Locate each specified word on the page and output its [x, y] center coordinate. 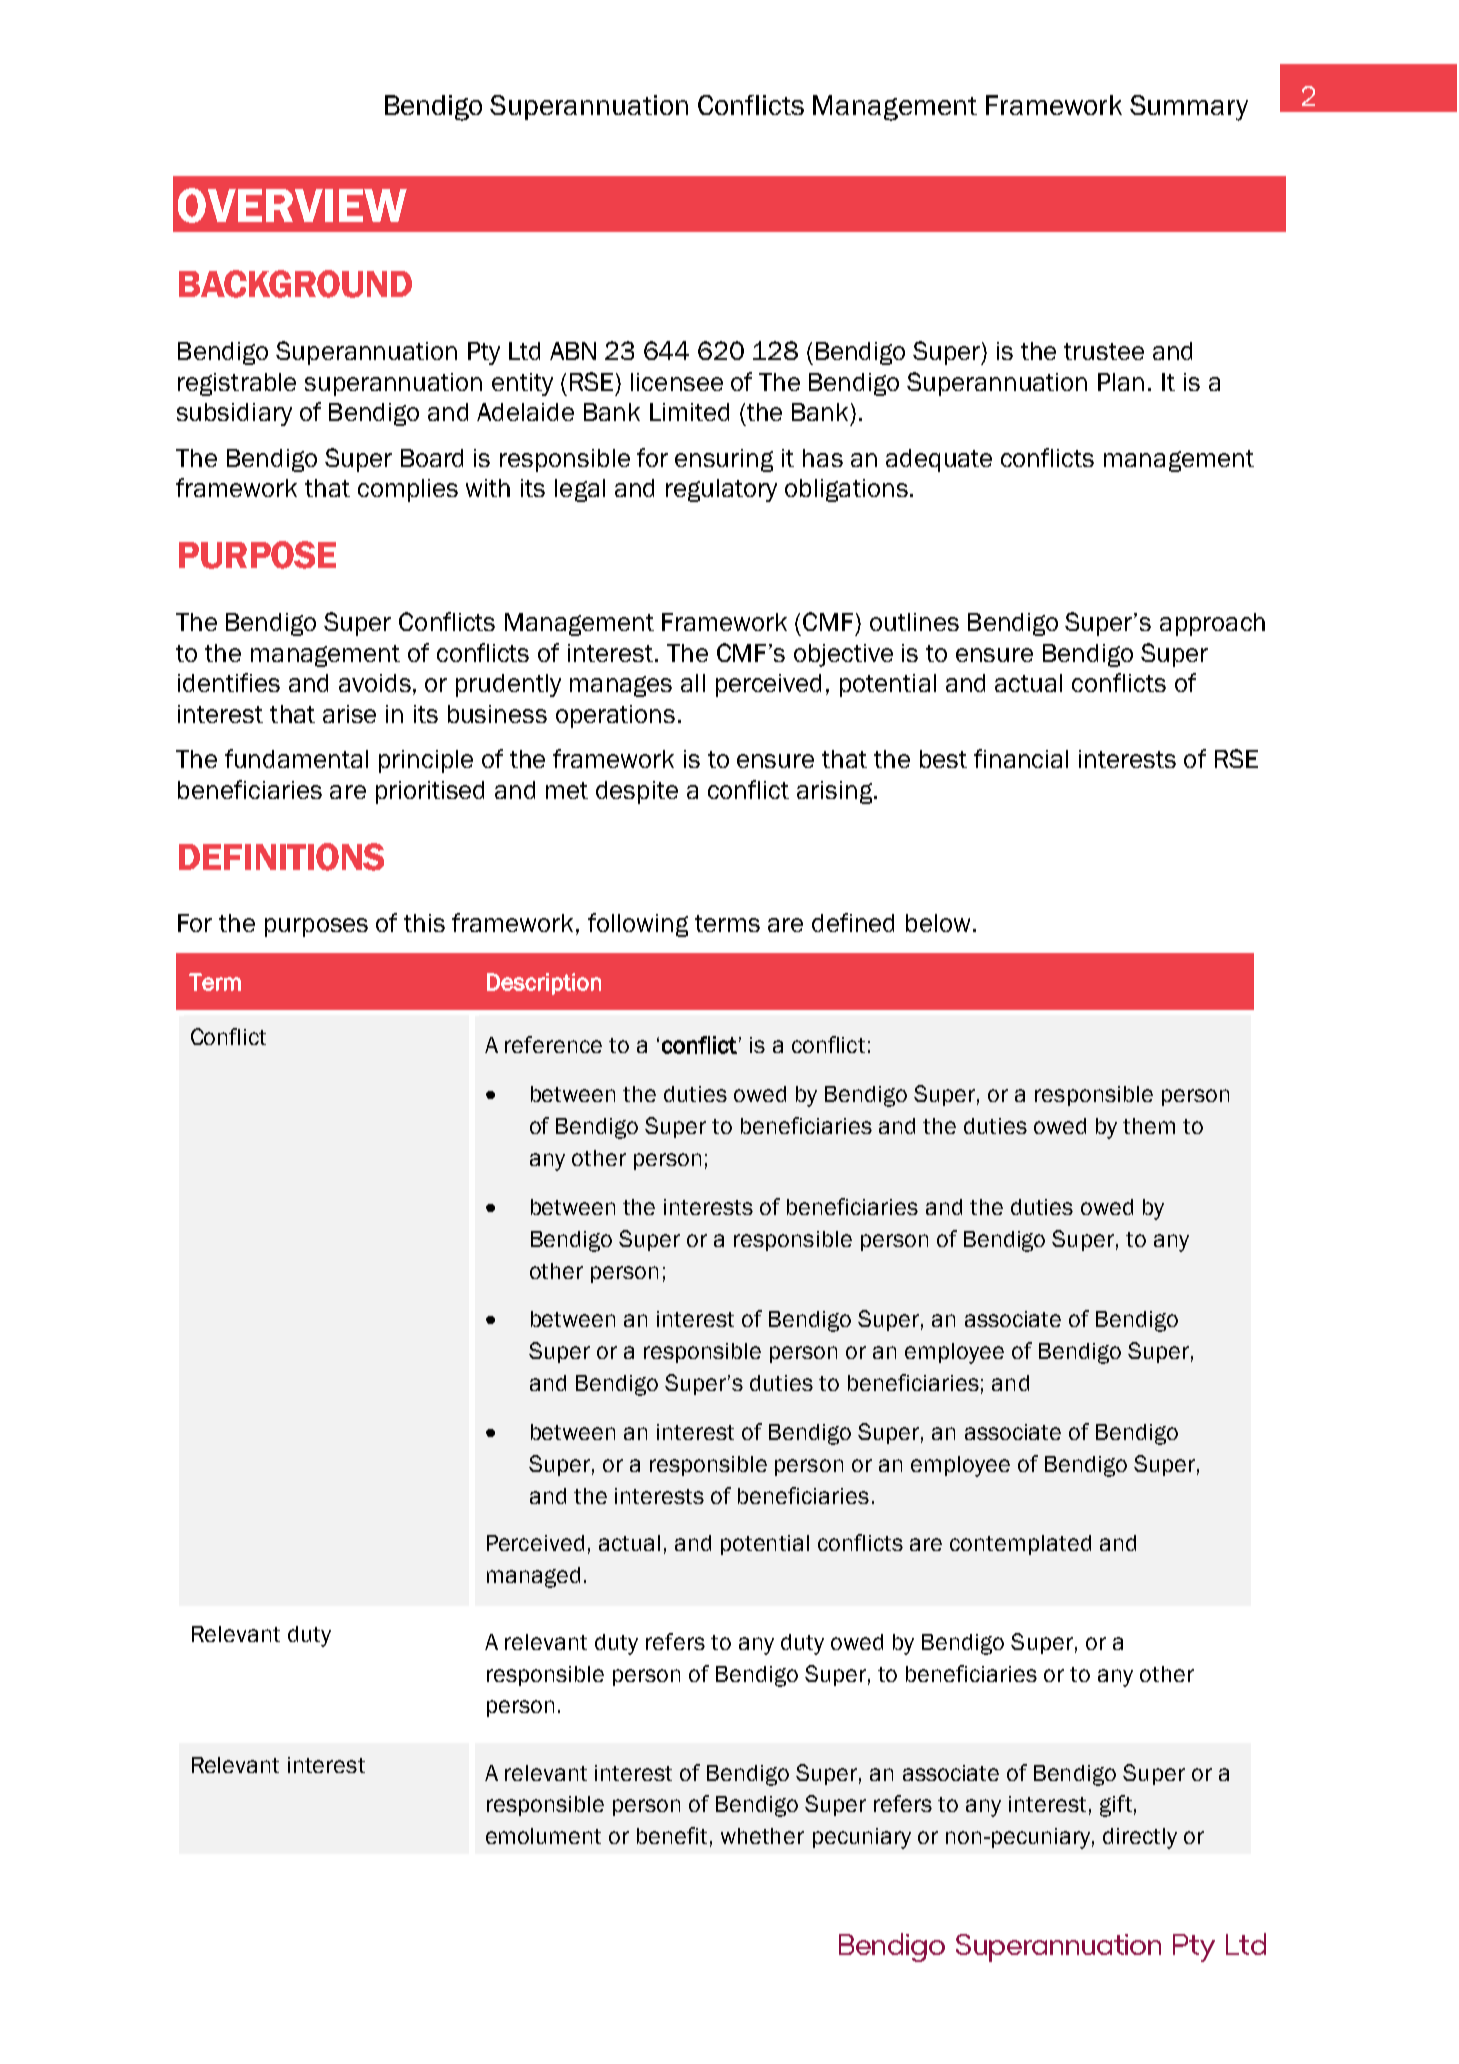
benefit [672, 1835]
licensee [677, 382]
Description [544, 984]
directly [1140, 1838]
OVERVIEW [292, 205]
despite [637, 792]
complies [408, 490]
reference [553, 1044]
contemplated [1020, 1545]
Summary [1189, 108]
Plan [1121, 382]
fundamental [296, 758]
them [1149, 1126]
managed [533, 1577]
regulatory [721, 490]
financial [1021, 758]
